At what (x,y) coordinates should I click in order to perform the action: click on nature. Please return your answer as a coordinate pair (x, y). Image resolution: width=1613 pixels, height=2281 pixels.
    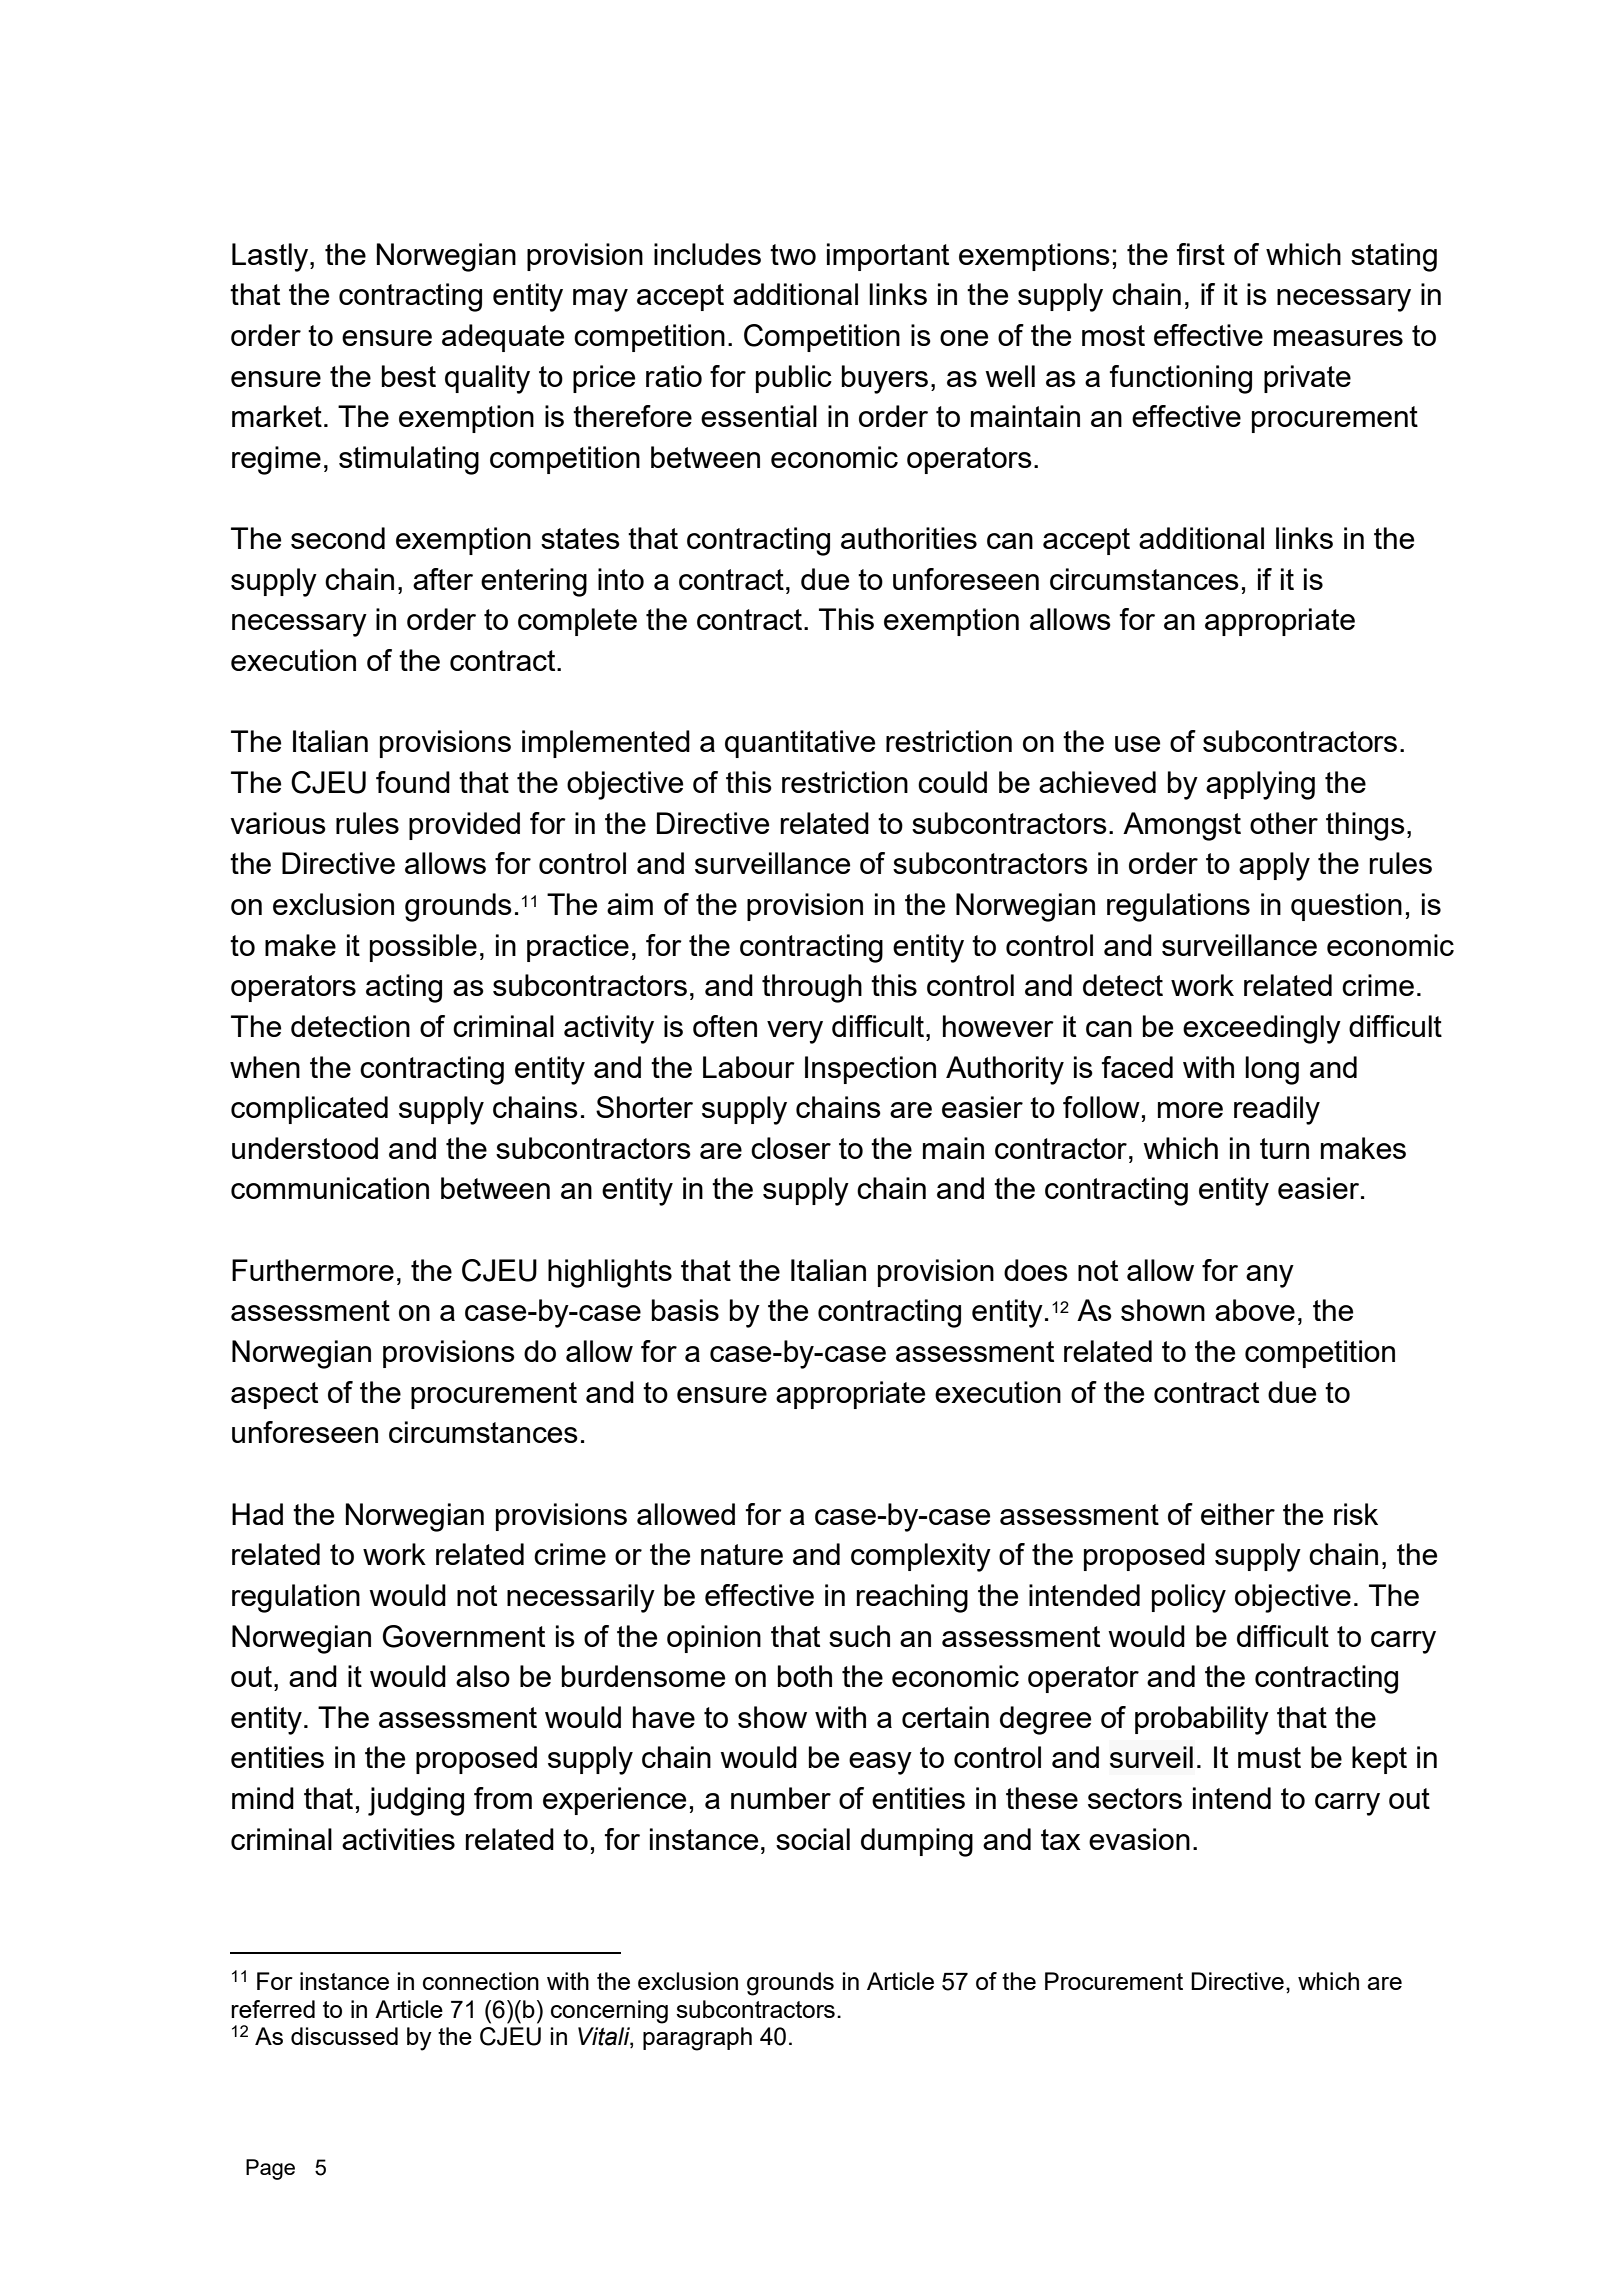
    Looking at the image, I should click on (742, 1554).
